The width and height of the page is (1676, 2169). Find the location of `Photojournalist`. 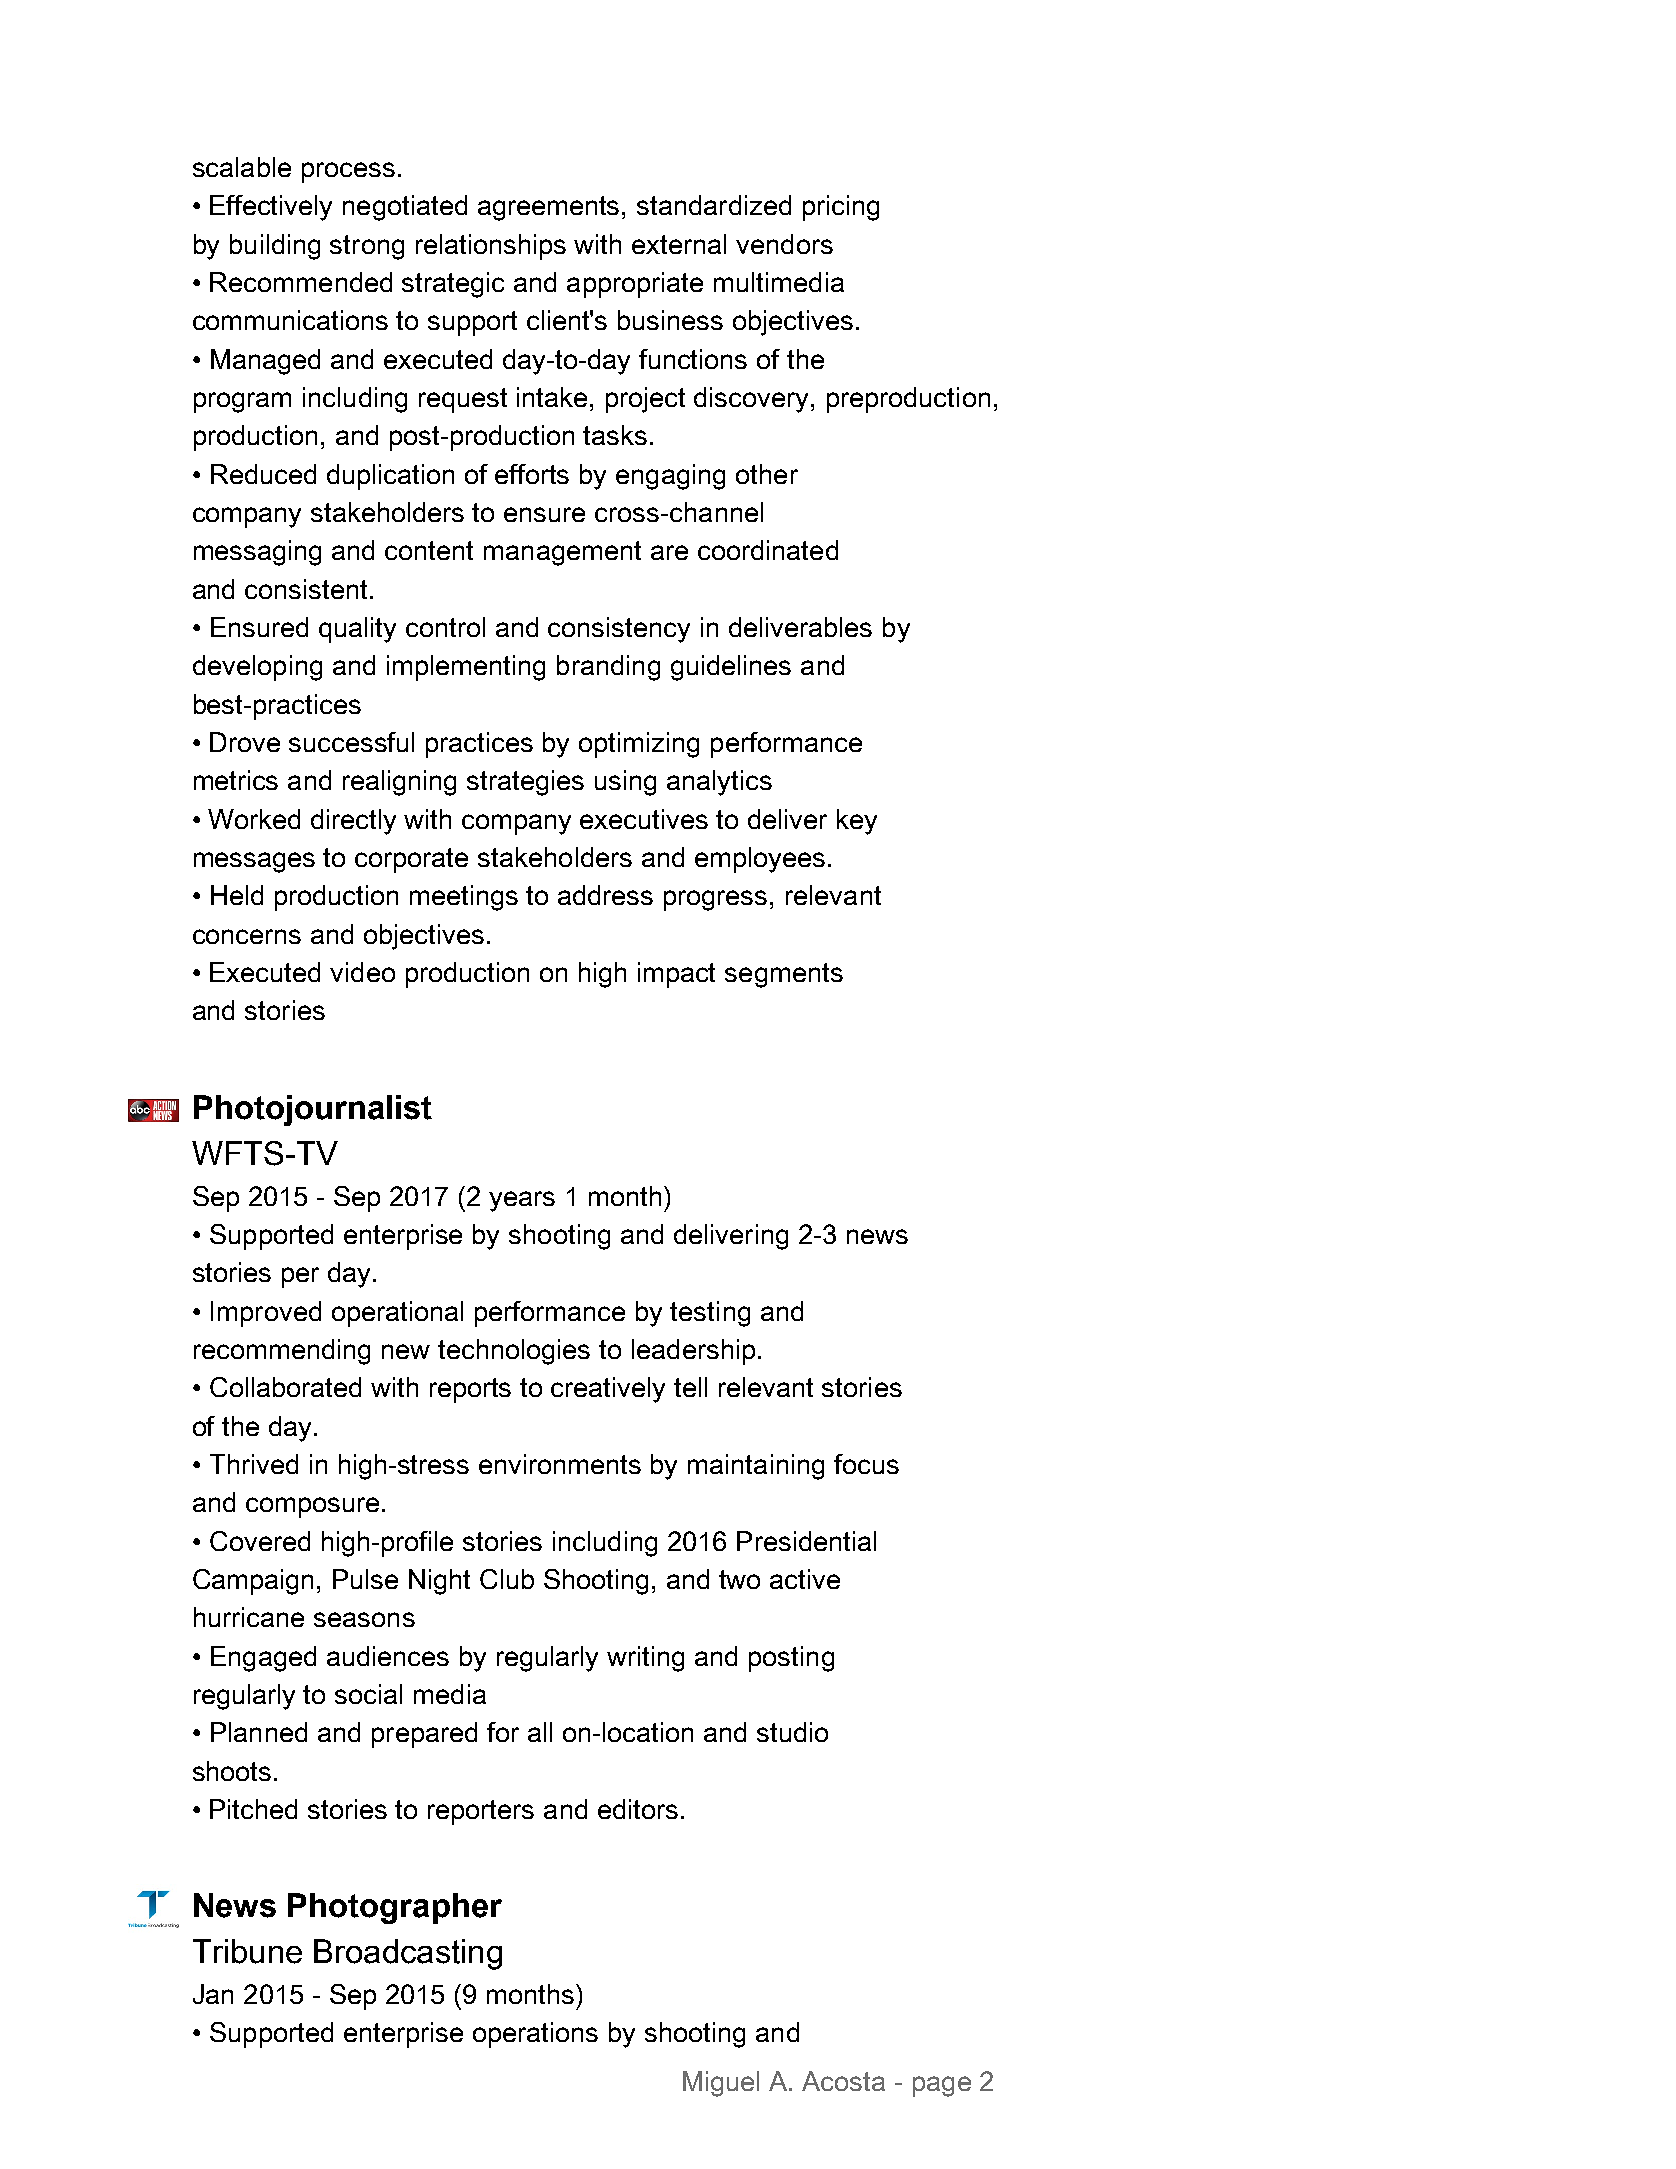

Photojournalist is located at coordinates (313, 1110).
